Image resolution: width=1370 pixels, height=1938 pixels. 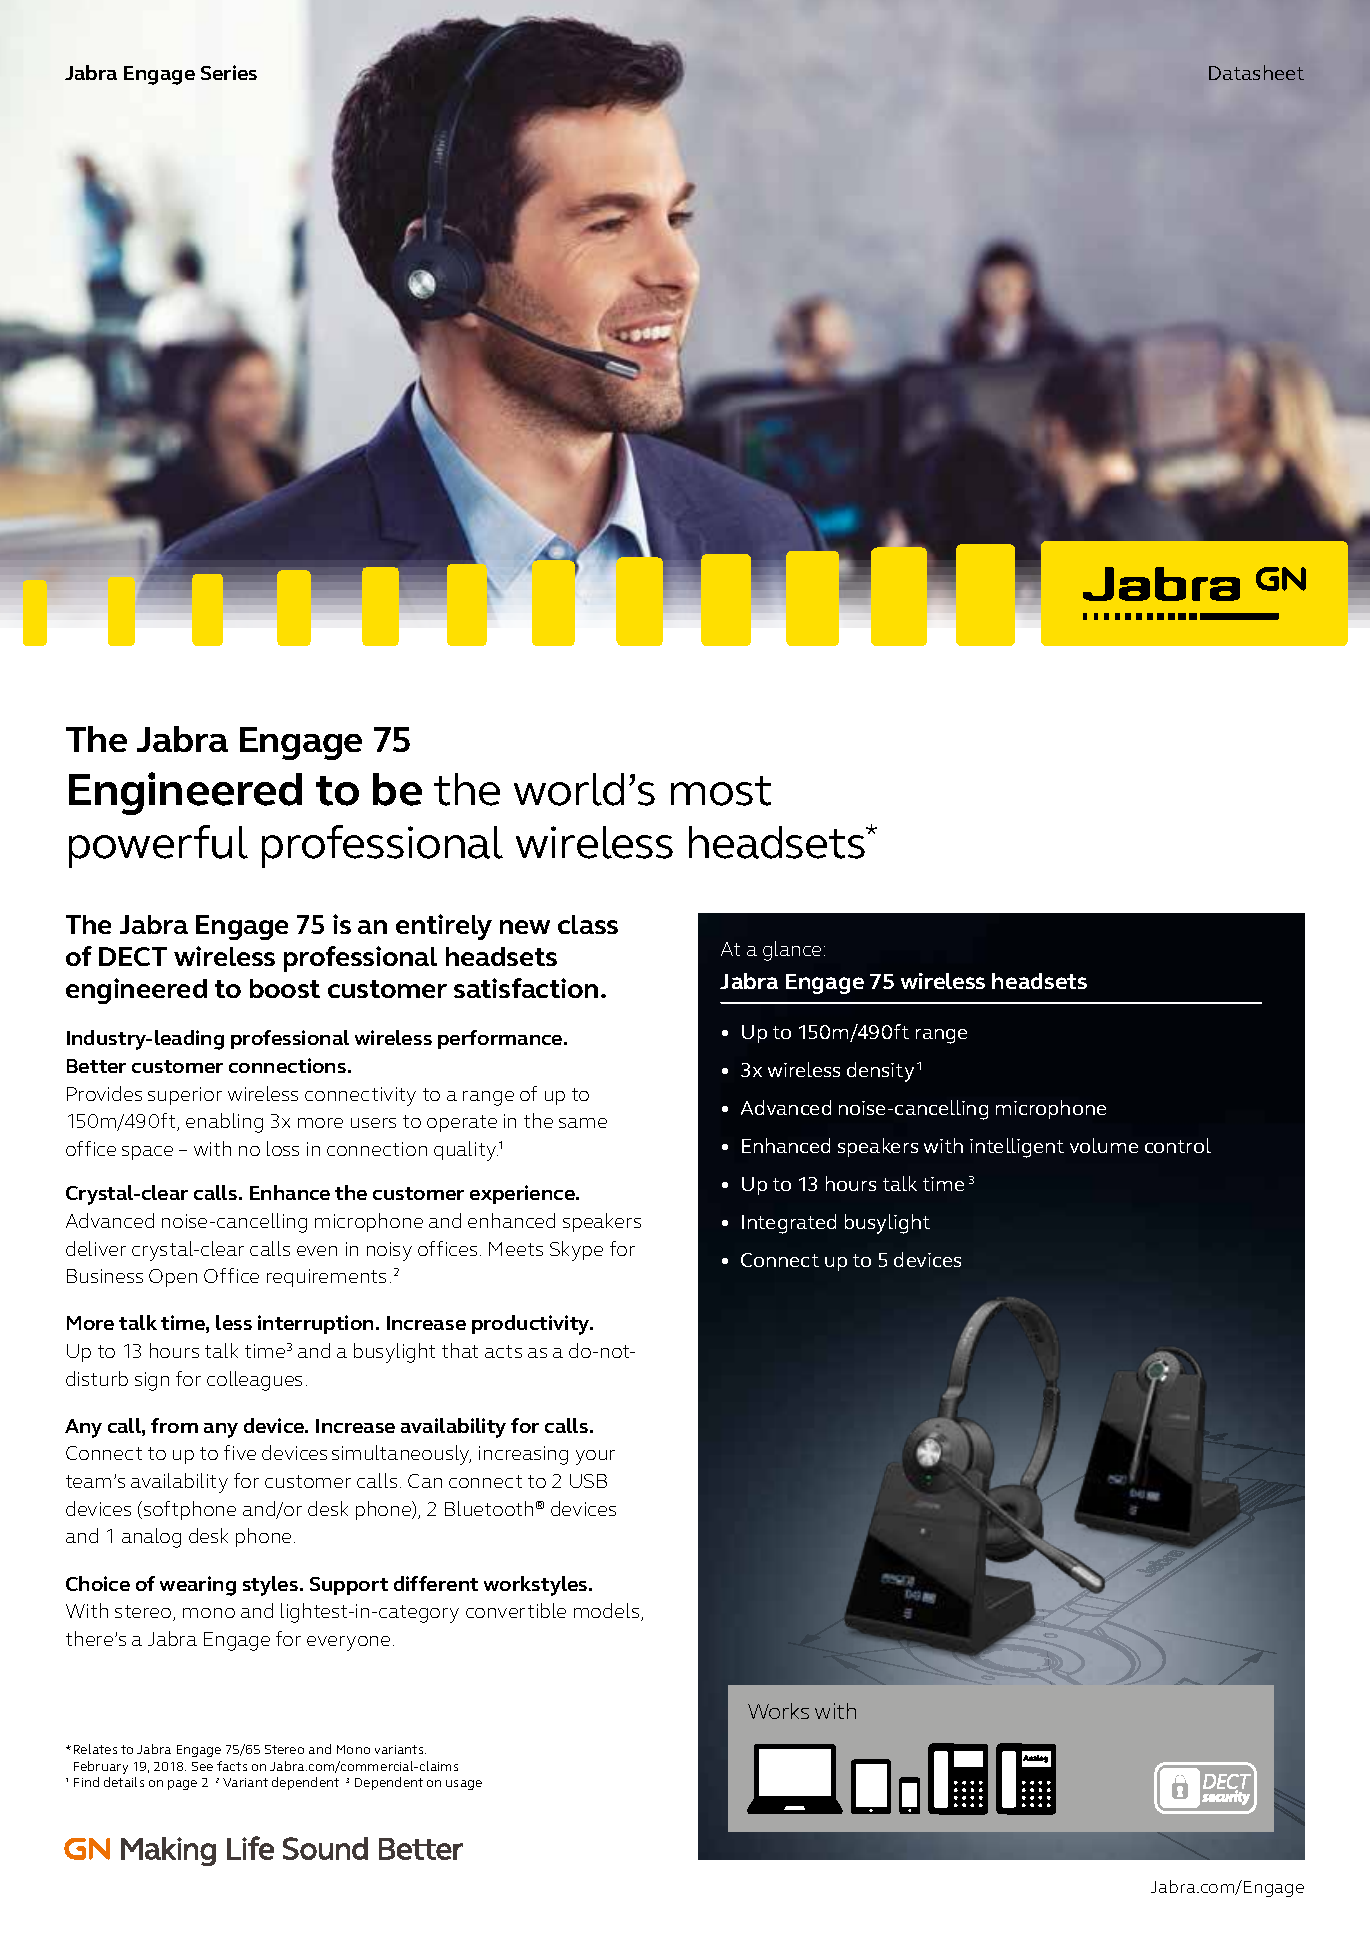 I want to click on glance, so click(x=792, y=951).
